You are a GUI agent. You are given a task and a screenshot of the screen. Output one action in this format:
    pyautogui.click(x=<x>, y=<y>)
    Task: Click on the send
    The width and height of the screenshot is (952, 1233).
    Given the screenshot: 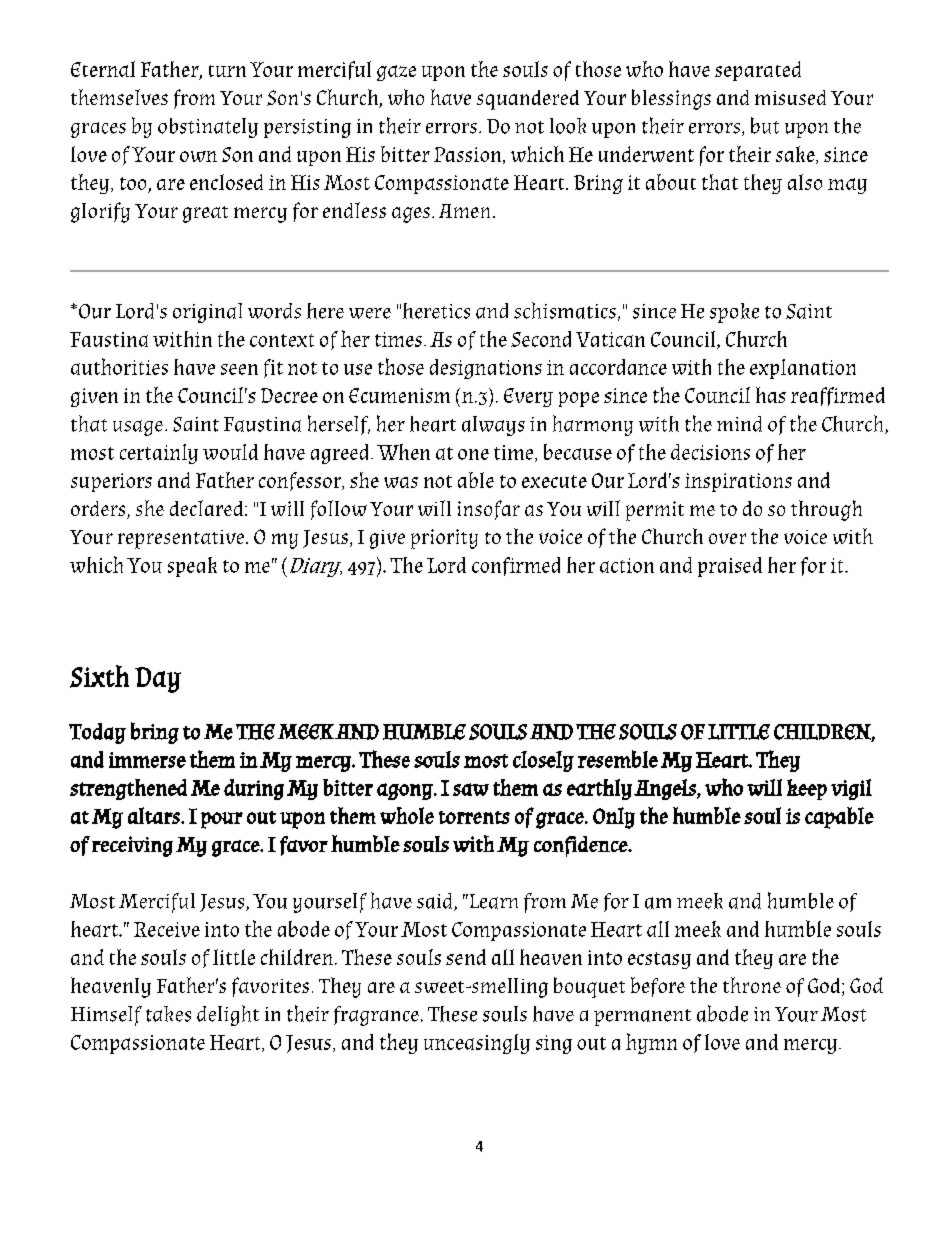 What is the action you would take?
    pyautogui.click(x=466, y=957)
